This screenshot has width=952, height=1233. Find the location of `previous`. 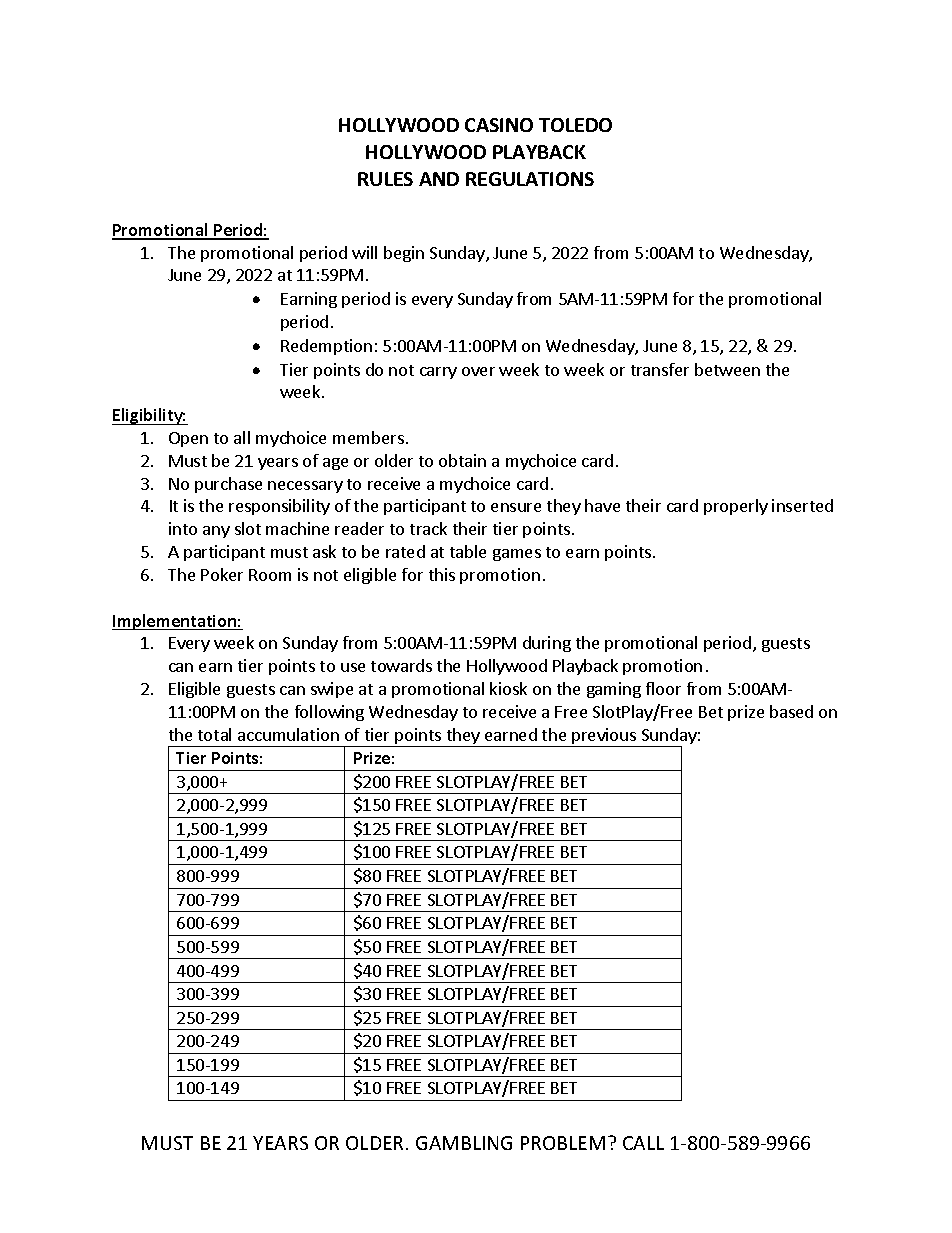

previous is located at coordinates (604, 737).
